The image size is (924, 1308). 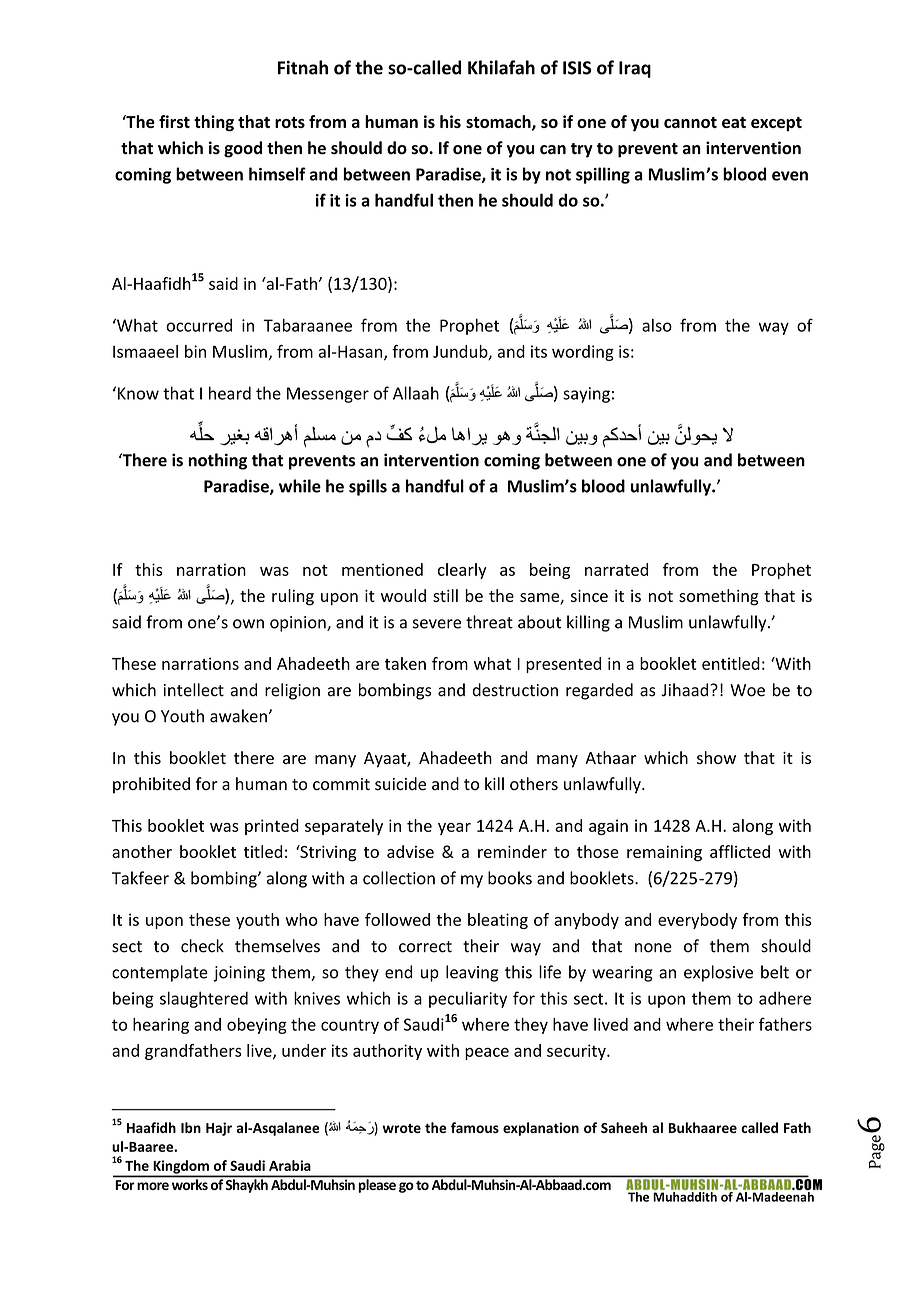 What do you see at coordinates (475, 1127) in the document?
I see `famous` at bounding box center [475, 1127].
